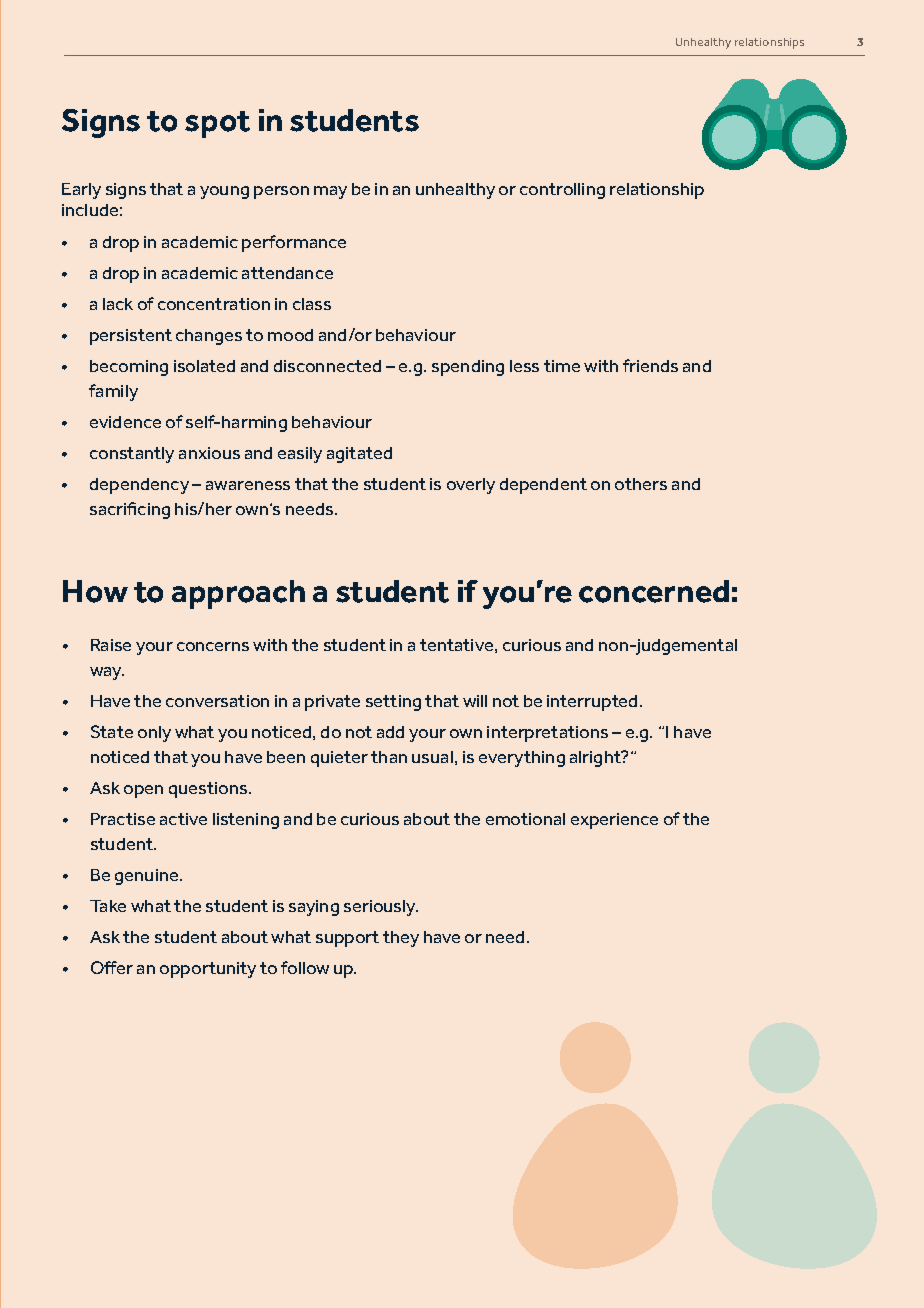 The image size is (924, 1308). I want to click on spot, so click(217, 124).
